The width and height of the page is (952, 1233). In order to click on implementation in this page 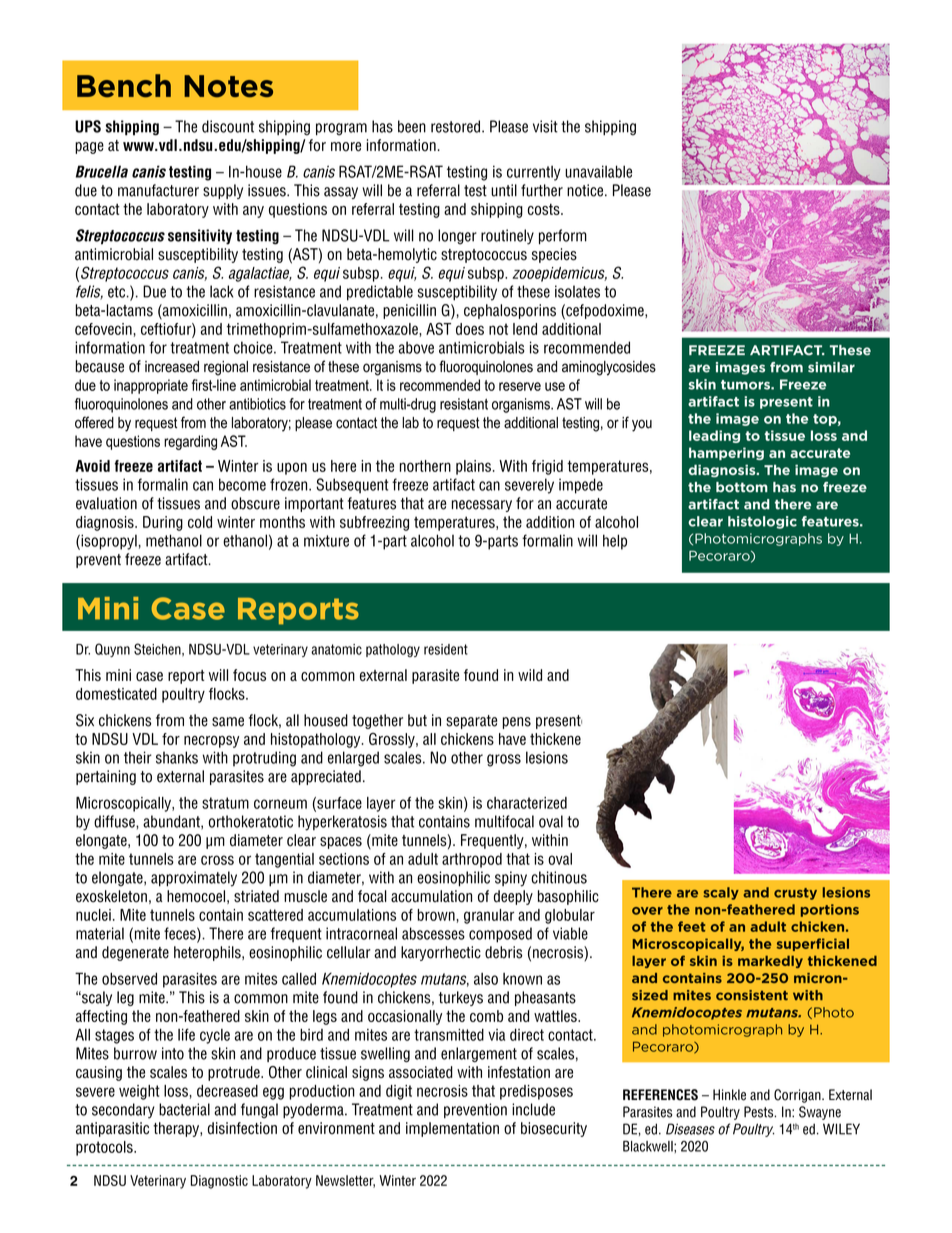, I will do `click(452, 1129)`.
